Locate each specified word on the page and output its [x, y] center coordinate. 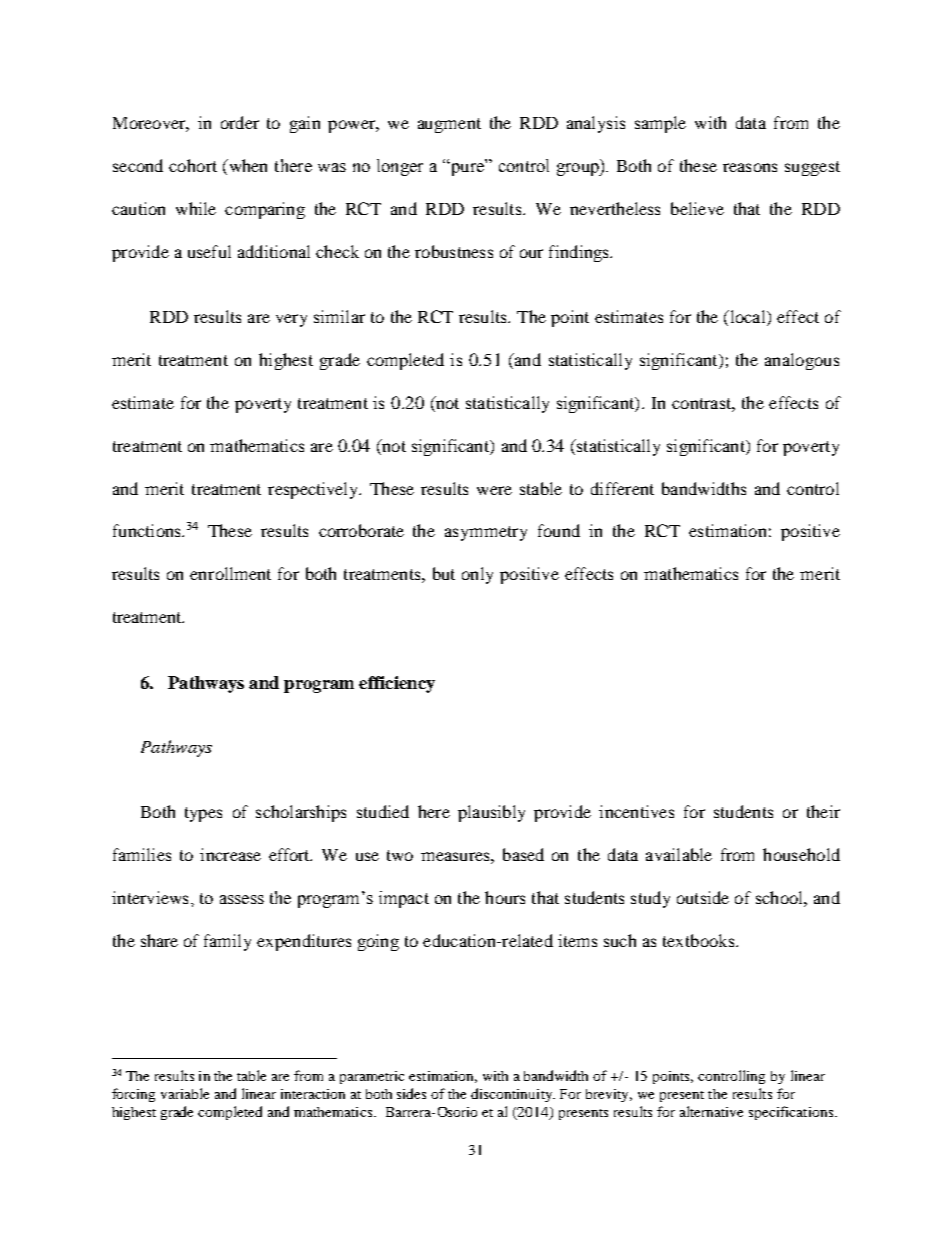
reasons [750, 167]
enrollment [230, 573]
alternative [711, 1111]
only [477, 575]
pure [466, 169]
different [622, 488]
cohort [193, 165]
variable [185, 1093]
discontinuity [513, 1095]
